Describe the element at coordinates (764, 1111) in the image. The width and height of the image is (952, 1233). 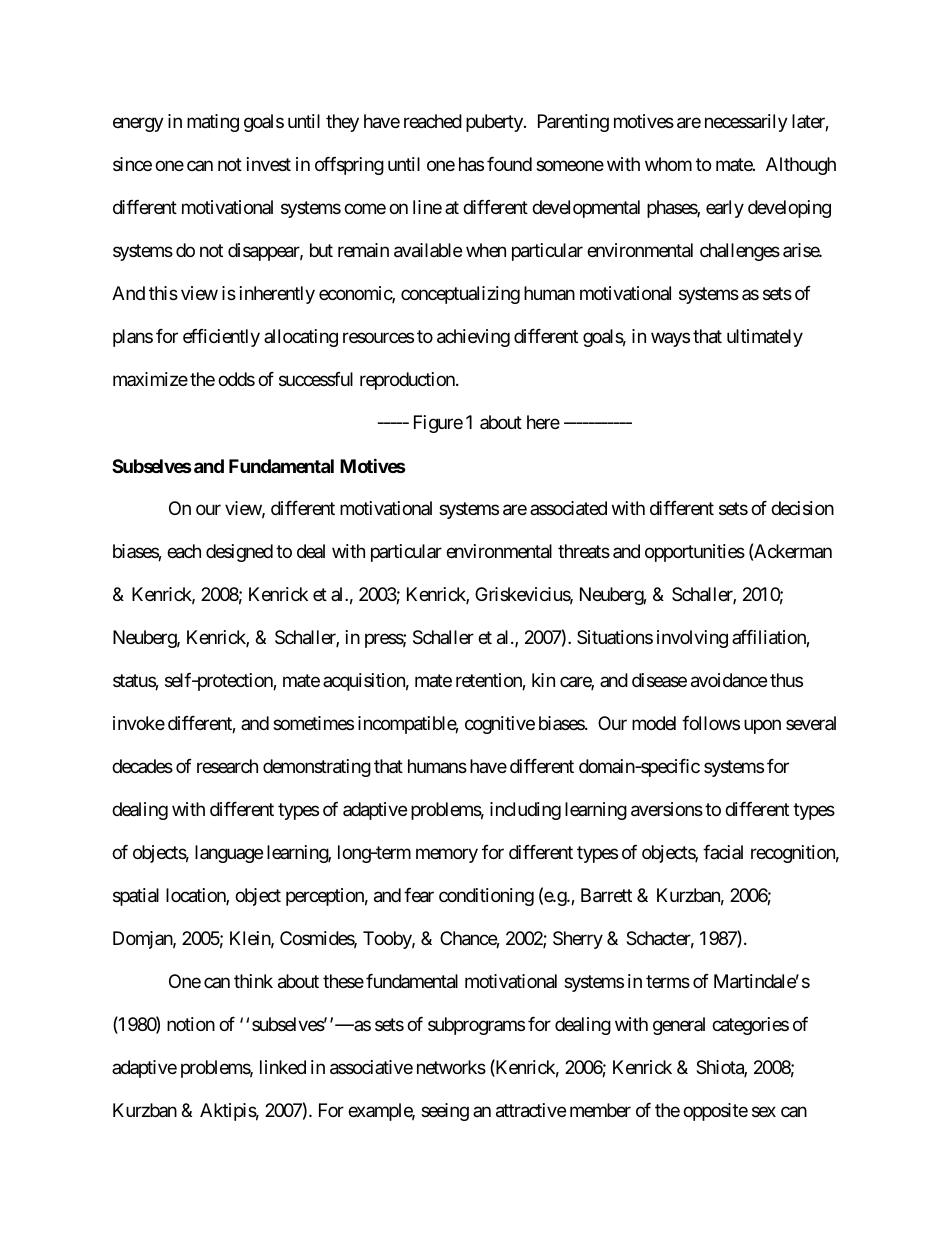
I see `sex` at that location.
